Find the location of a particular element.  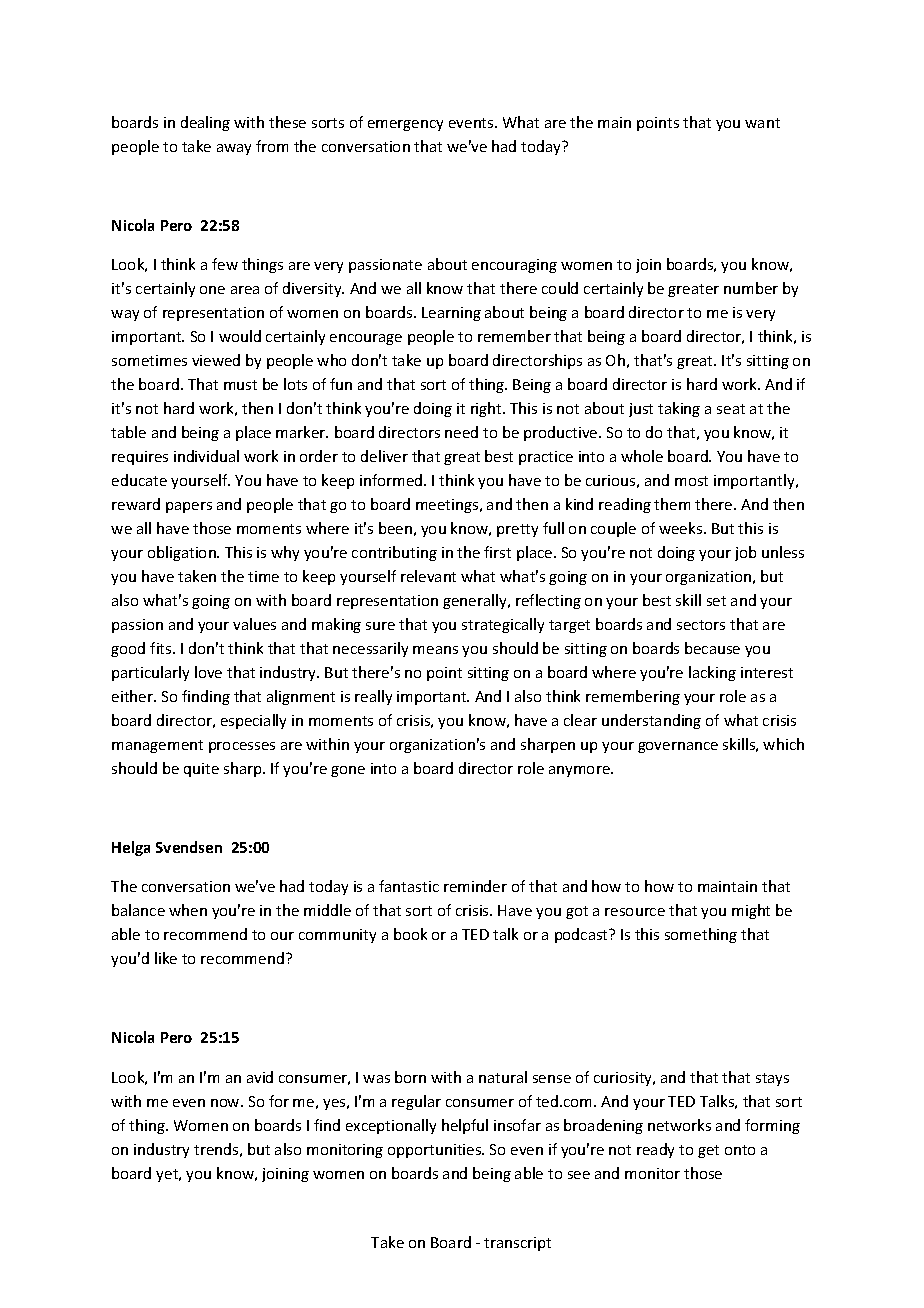

avid is located at coordinates (260, 1077).
